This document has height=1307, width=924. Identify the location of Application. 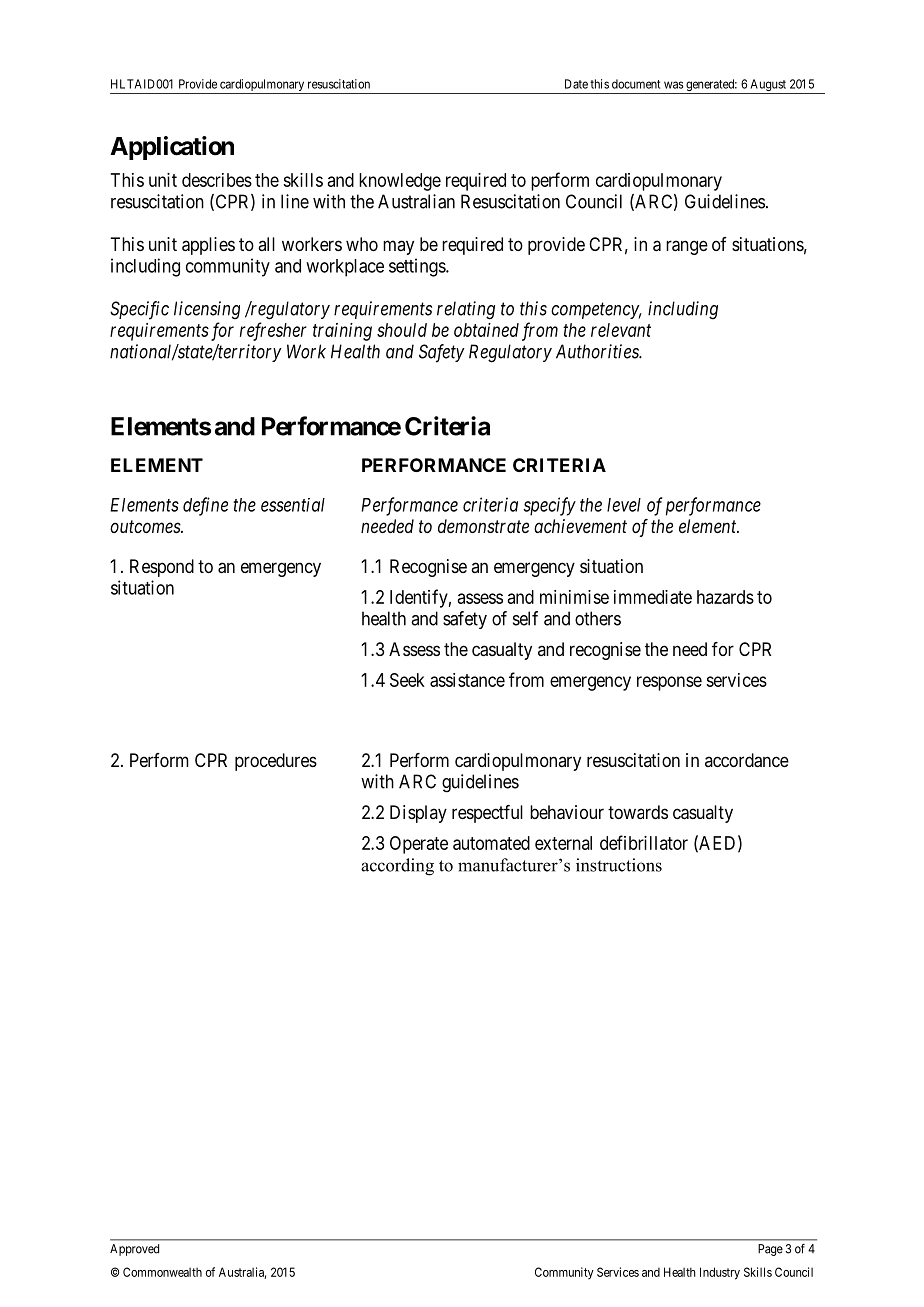
(172, 148).
